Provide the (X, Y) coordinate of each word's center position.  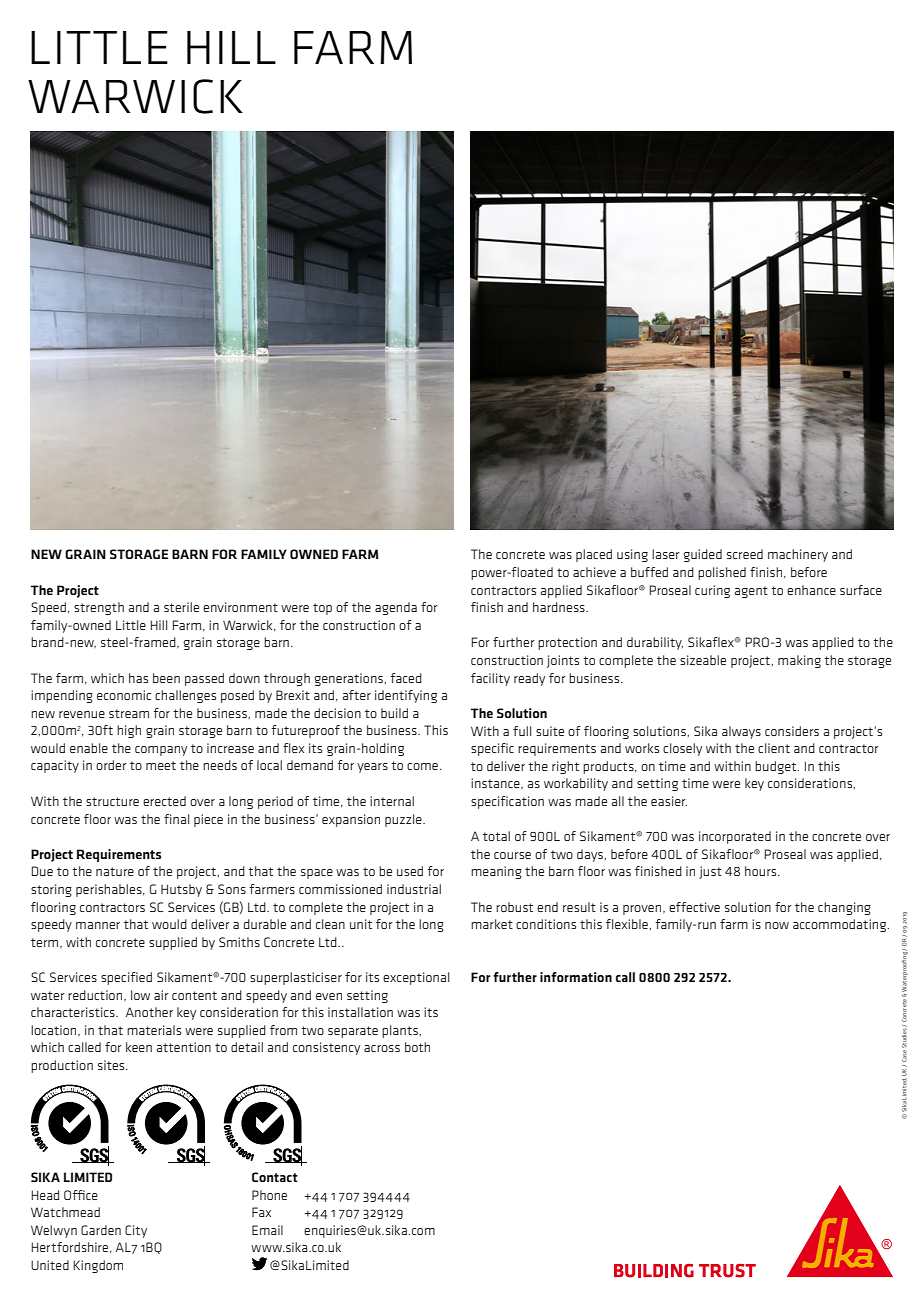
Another (149, 1012)
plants (400, 1031)
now (777, 925)
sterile (181, 607)
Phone (269, 1195)
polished (722, 573)
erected (164, 801)
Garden (101, 1230)
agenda (396, 608)
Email (267, 1230)
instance (496, 783)
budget (777, 767)
